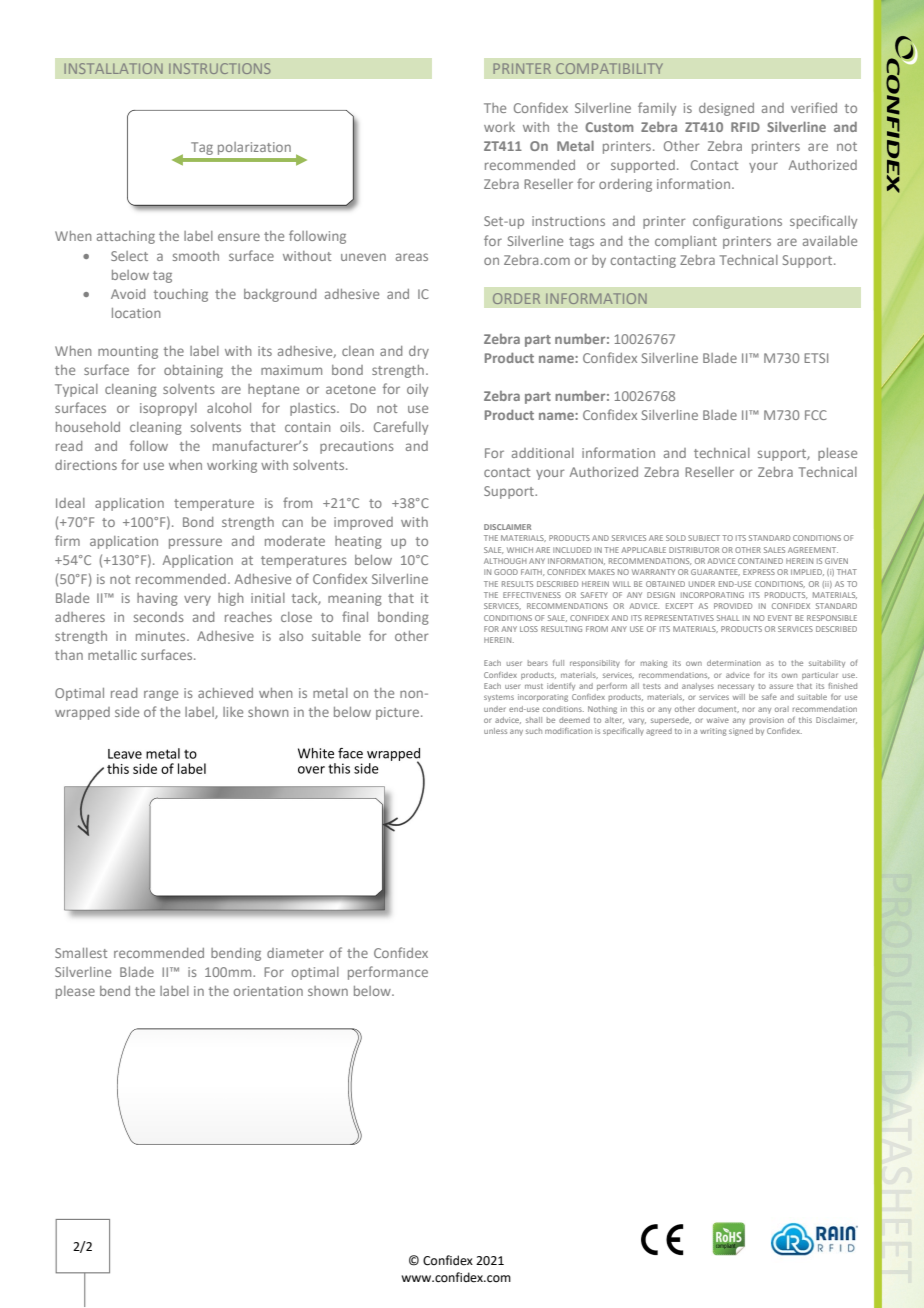  Describe the element at coordinates (505, 561) in the document. I see `ALTHOUGH` at that location.
